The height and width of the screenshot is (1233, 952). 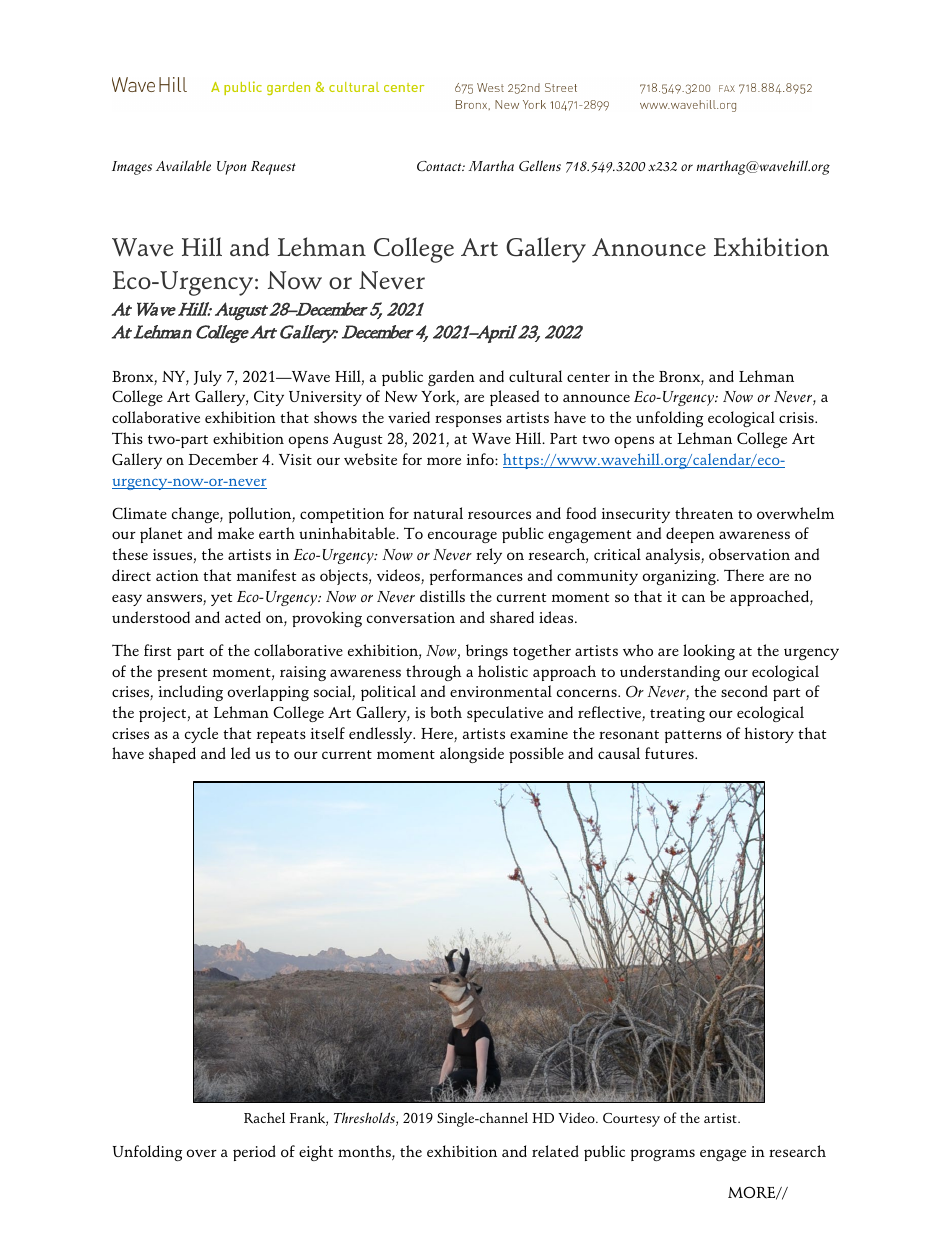 I want to click on present, so click(x=182, y=674).
